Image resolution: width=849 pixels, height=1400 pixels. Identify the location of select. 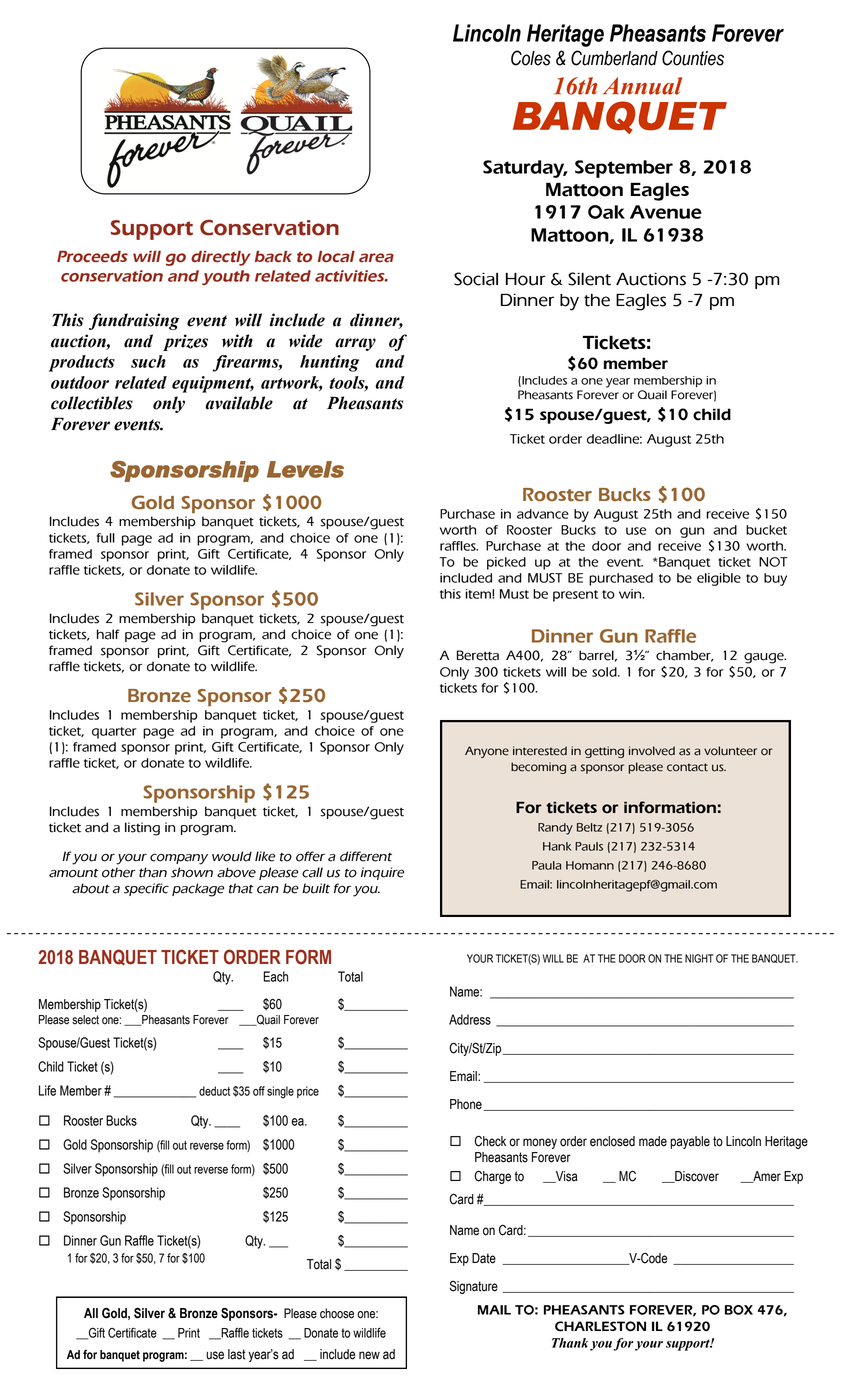
(85, 1020).
